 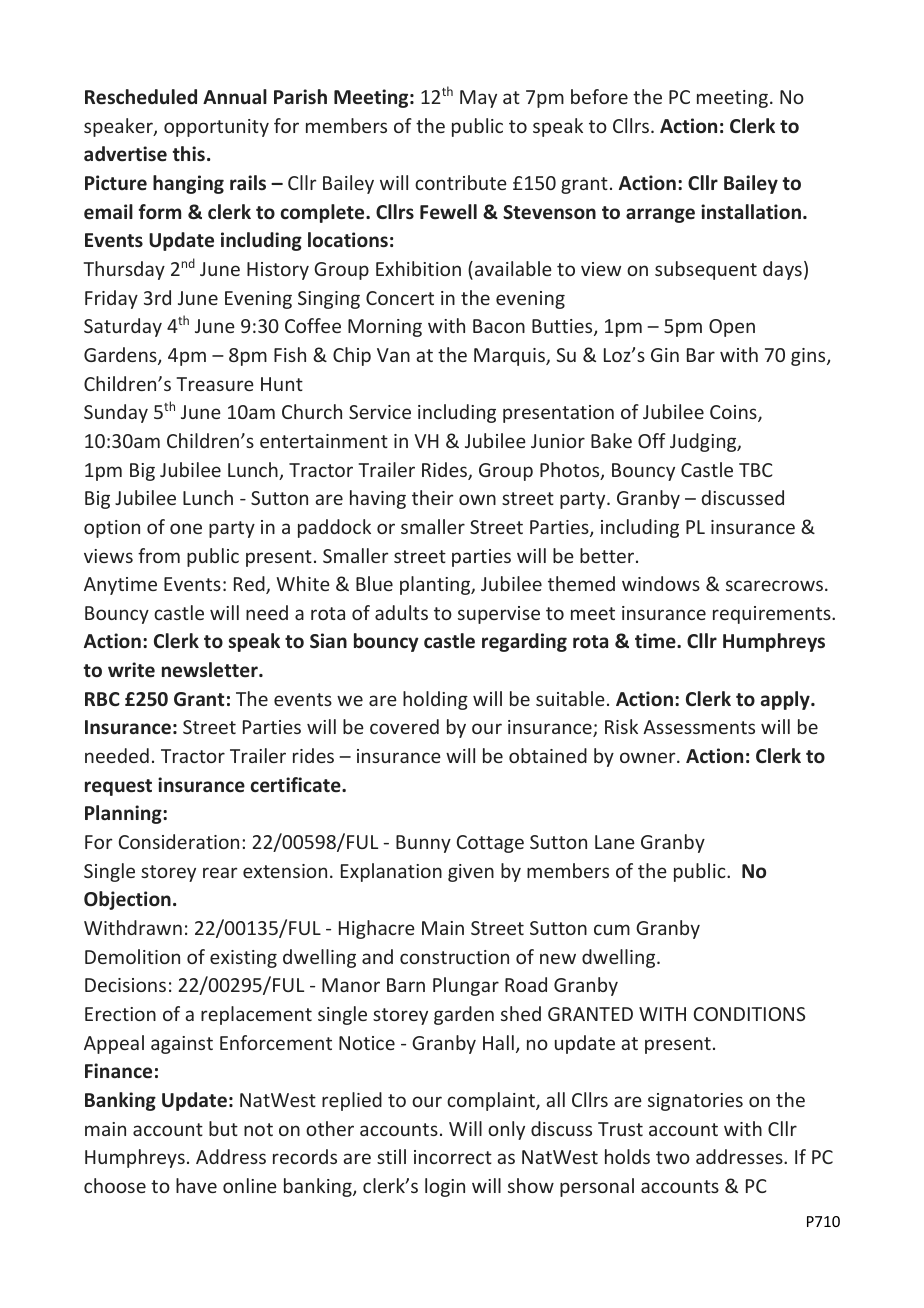 I want to click on incorrect, so click(x=453, y=1157).
